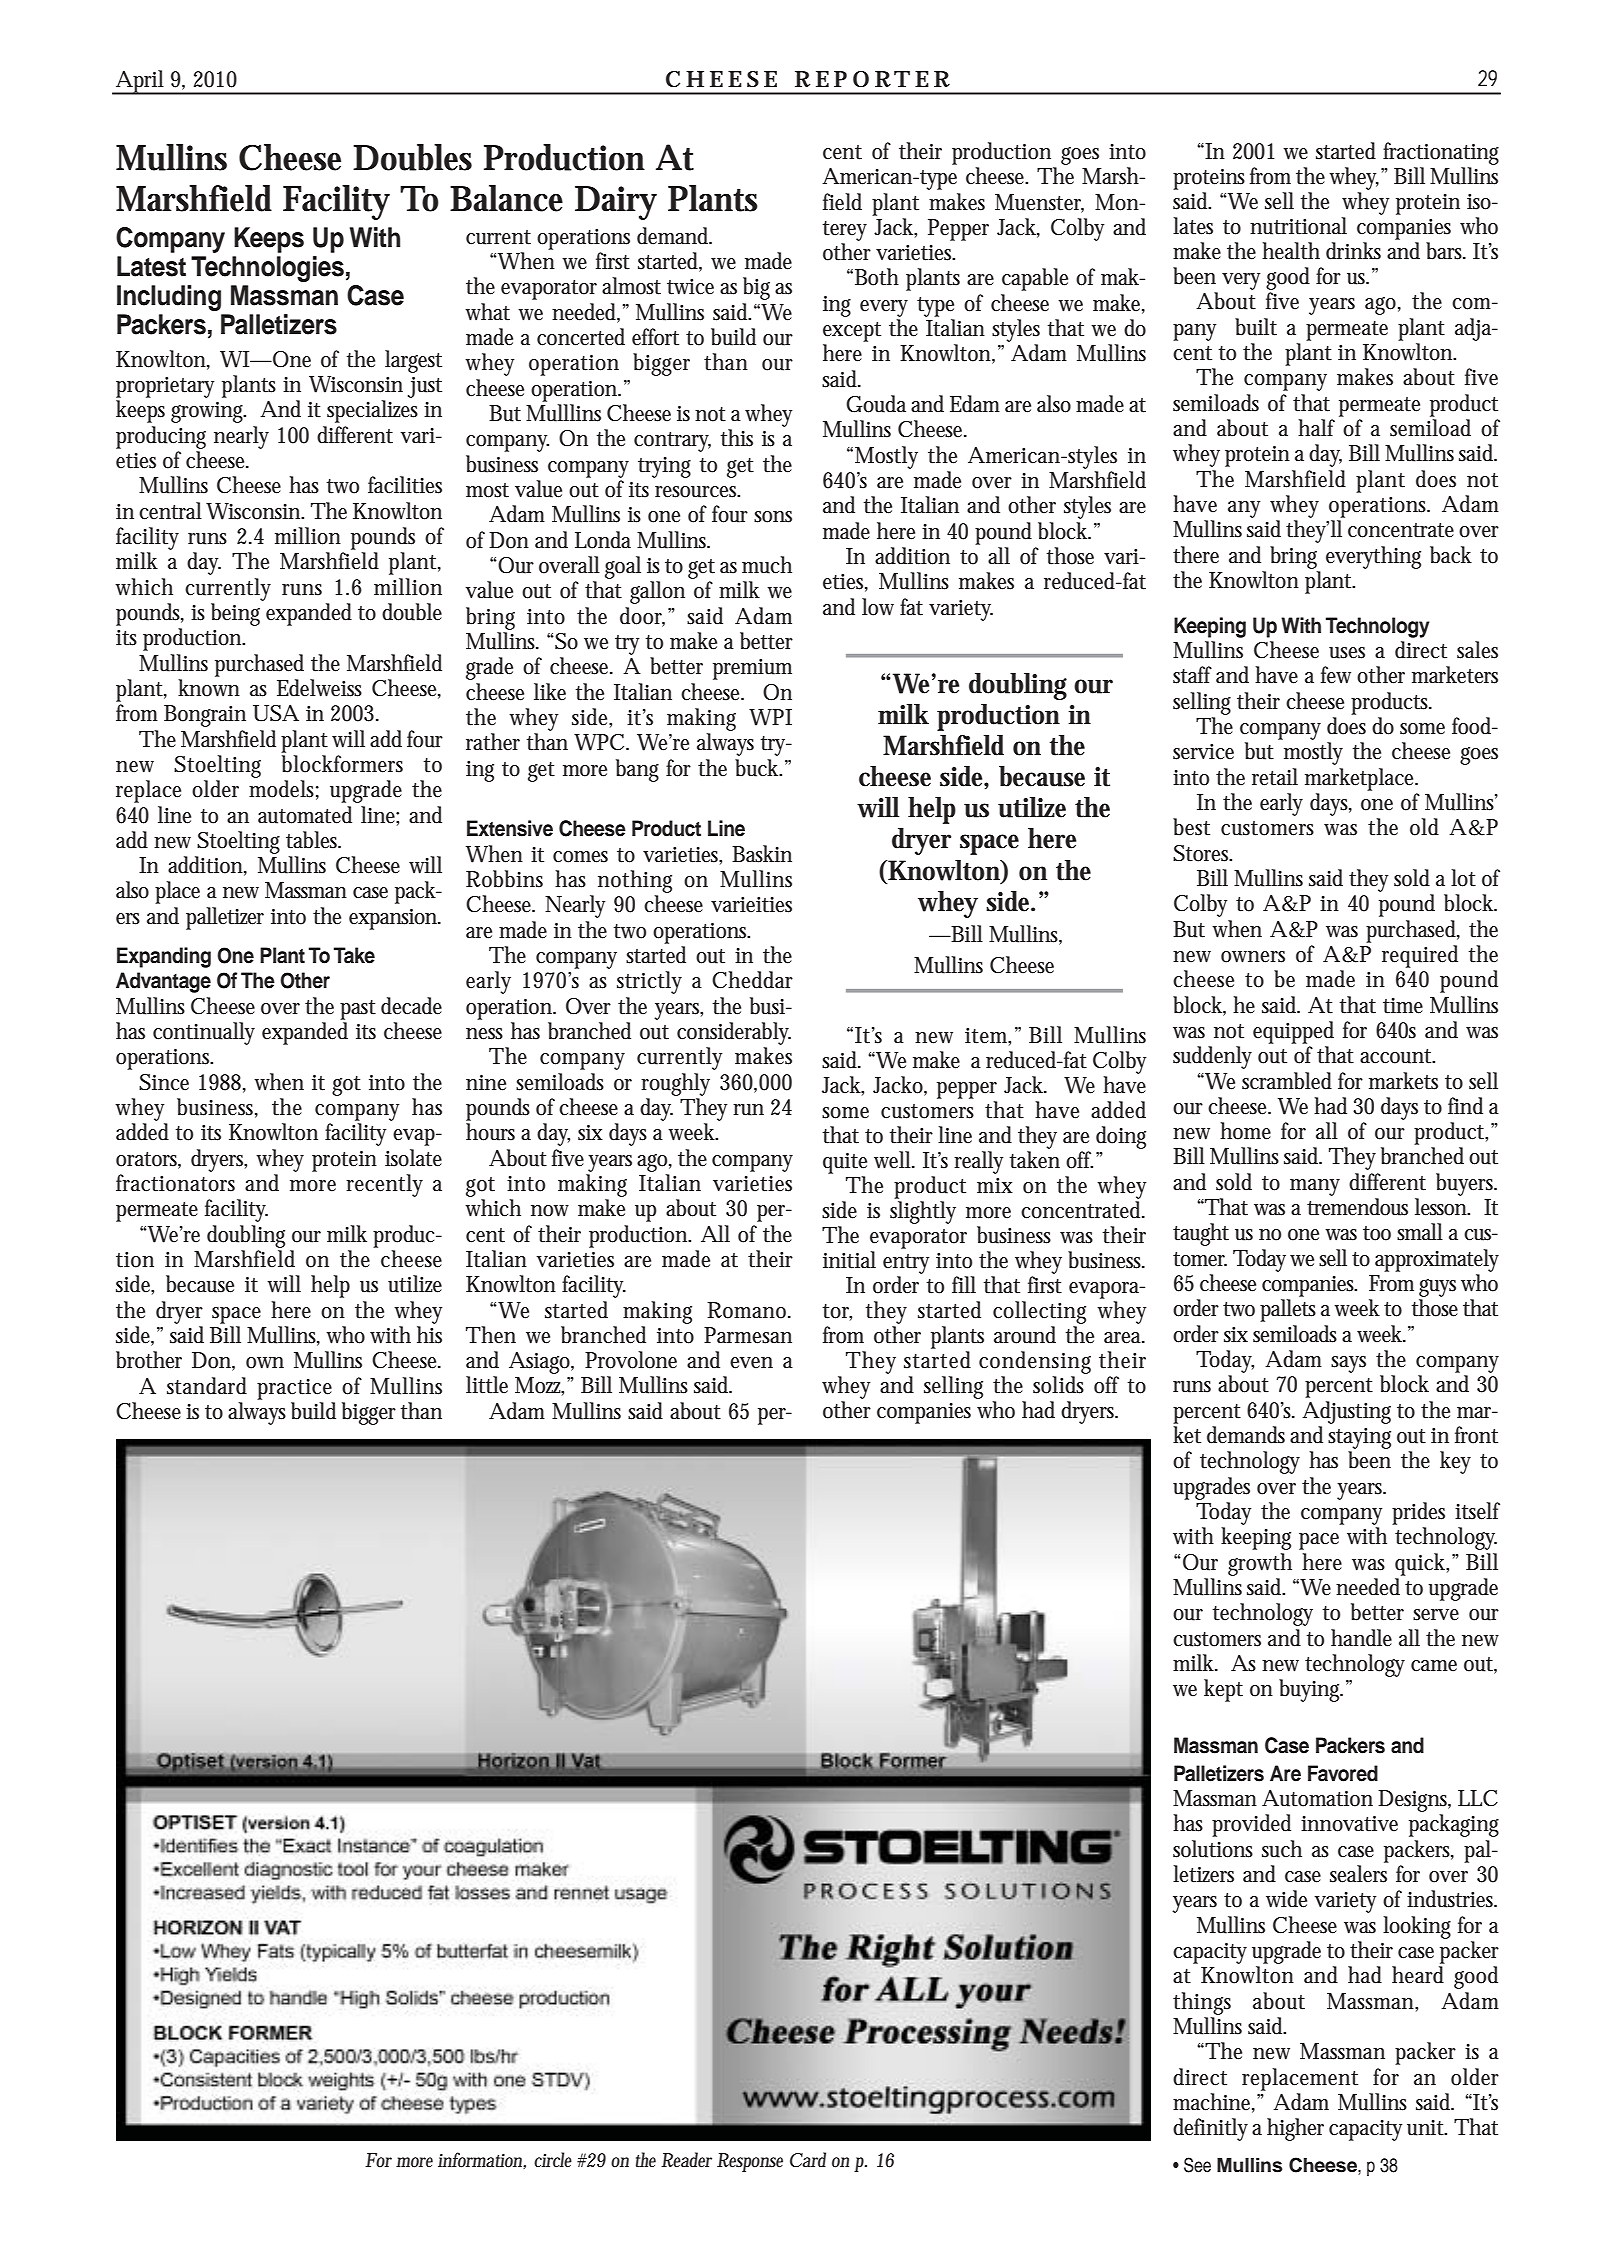 This page has height=2244, width=1613. Describe the element at coordinates (752, 669) in the page. I see `premium` at that location.
